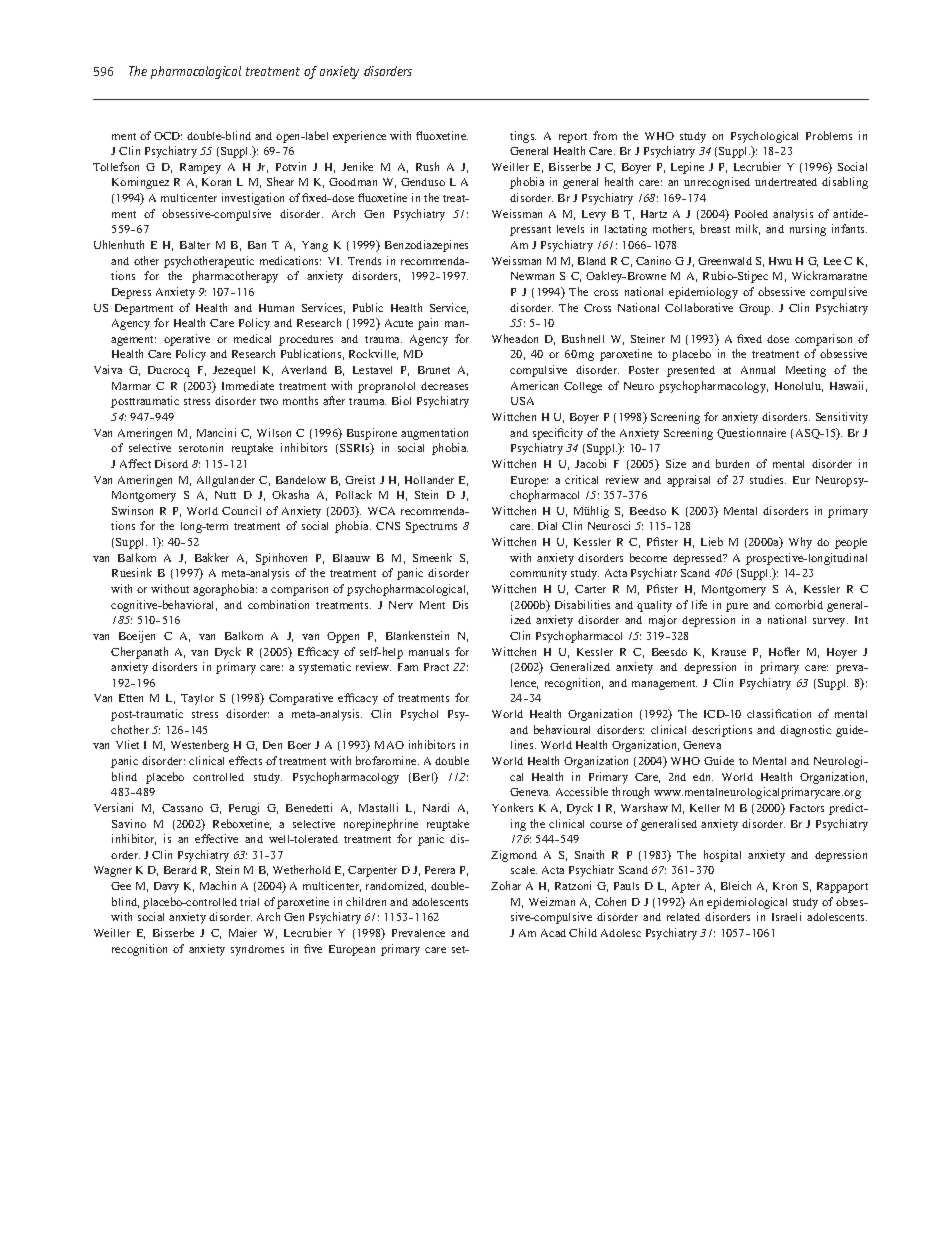 Image resolution: width=952 pixels, height=1240 pixels. What do you see at coordinates (245, 760) in the document?
I see `effects` at bounding box center [245, 760].
